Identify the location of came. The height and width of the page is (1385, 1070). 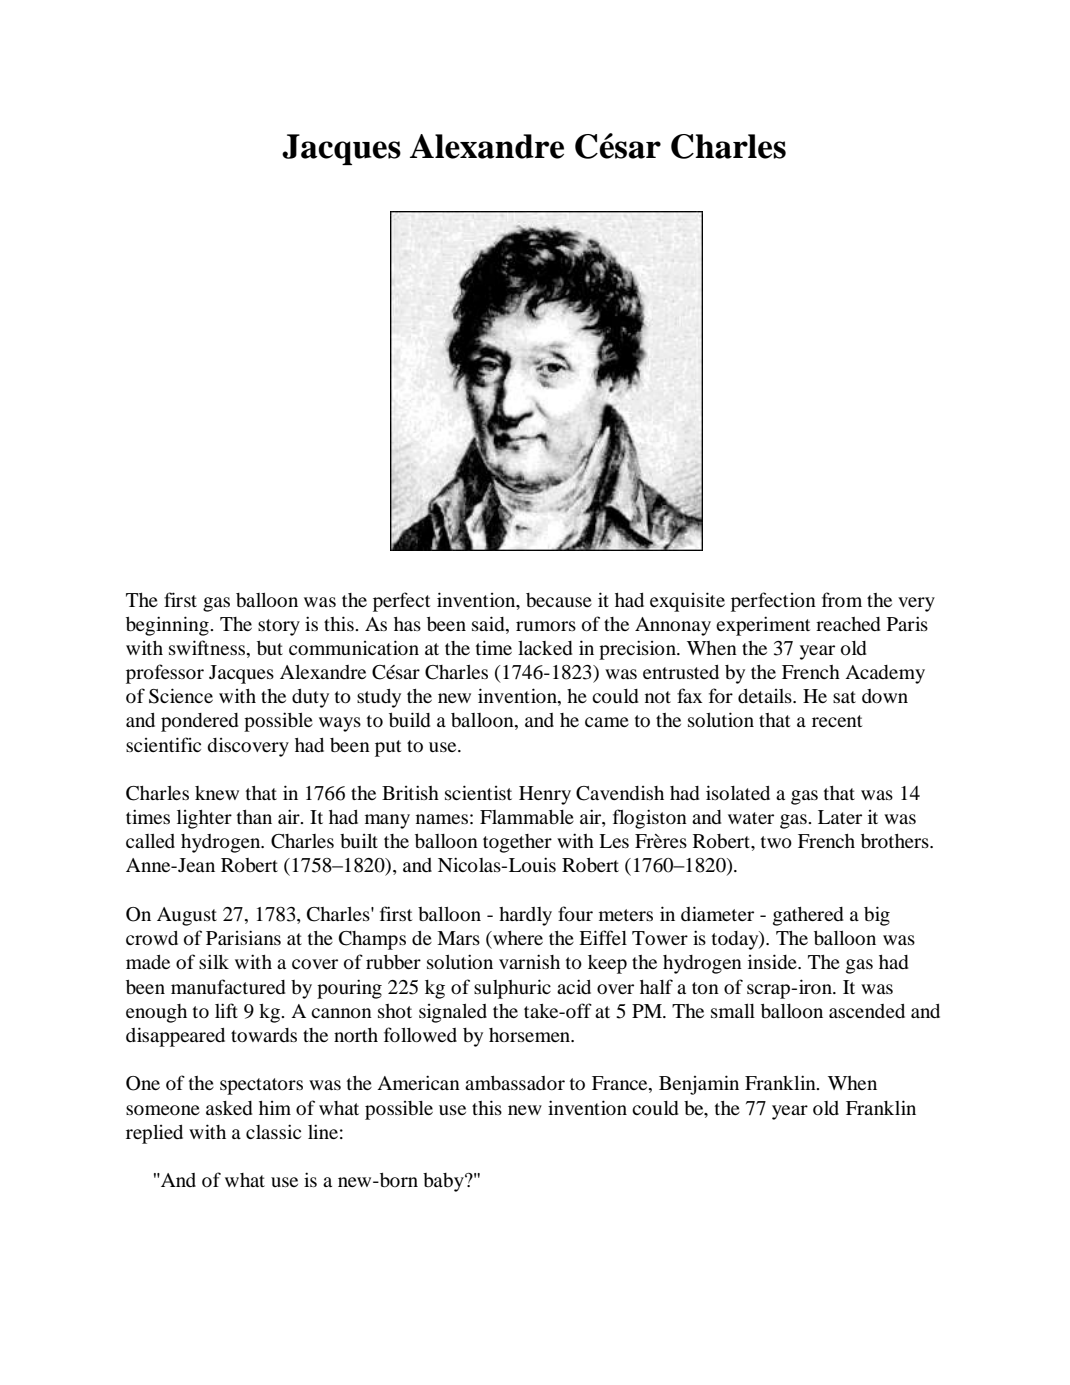
(607, 722).
